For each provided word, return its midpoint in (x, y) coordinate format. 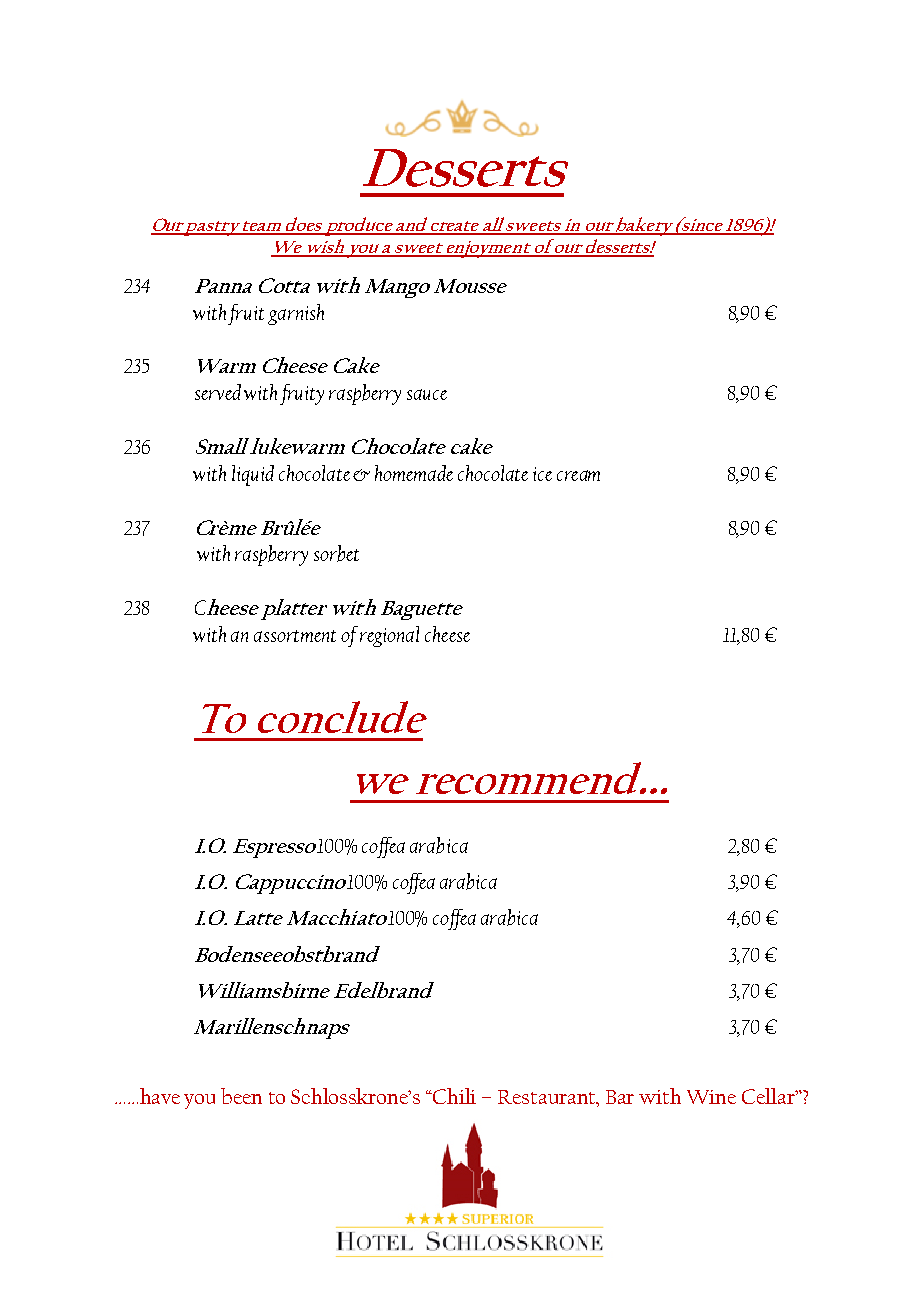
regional (389, 636)
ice (542, 474)
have (160, 1096)
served (218, 392)
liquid (253, 475)
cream (578, 475)
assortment (295, 636)
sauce (427, 394)
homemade (414, 473)
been (241, 1096)
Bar (620, 1097)
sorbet (336, 553)
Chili (454, 1096)
